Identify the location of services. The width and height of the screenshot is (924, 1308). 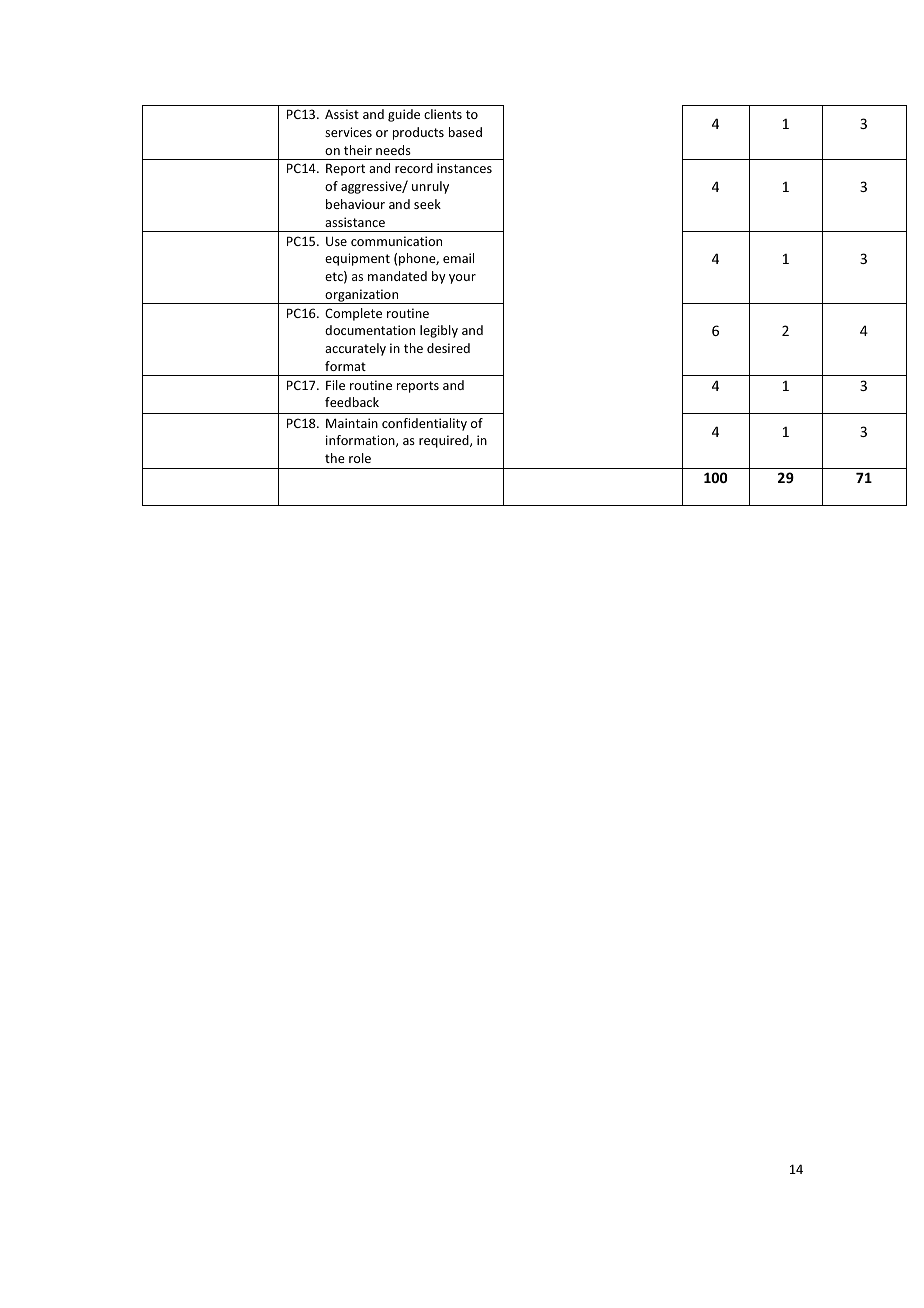
(348, 132).
